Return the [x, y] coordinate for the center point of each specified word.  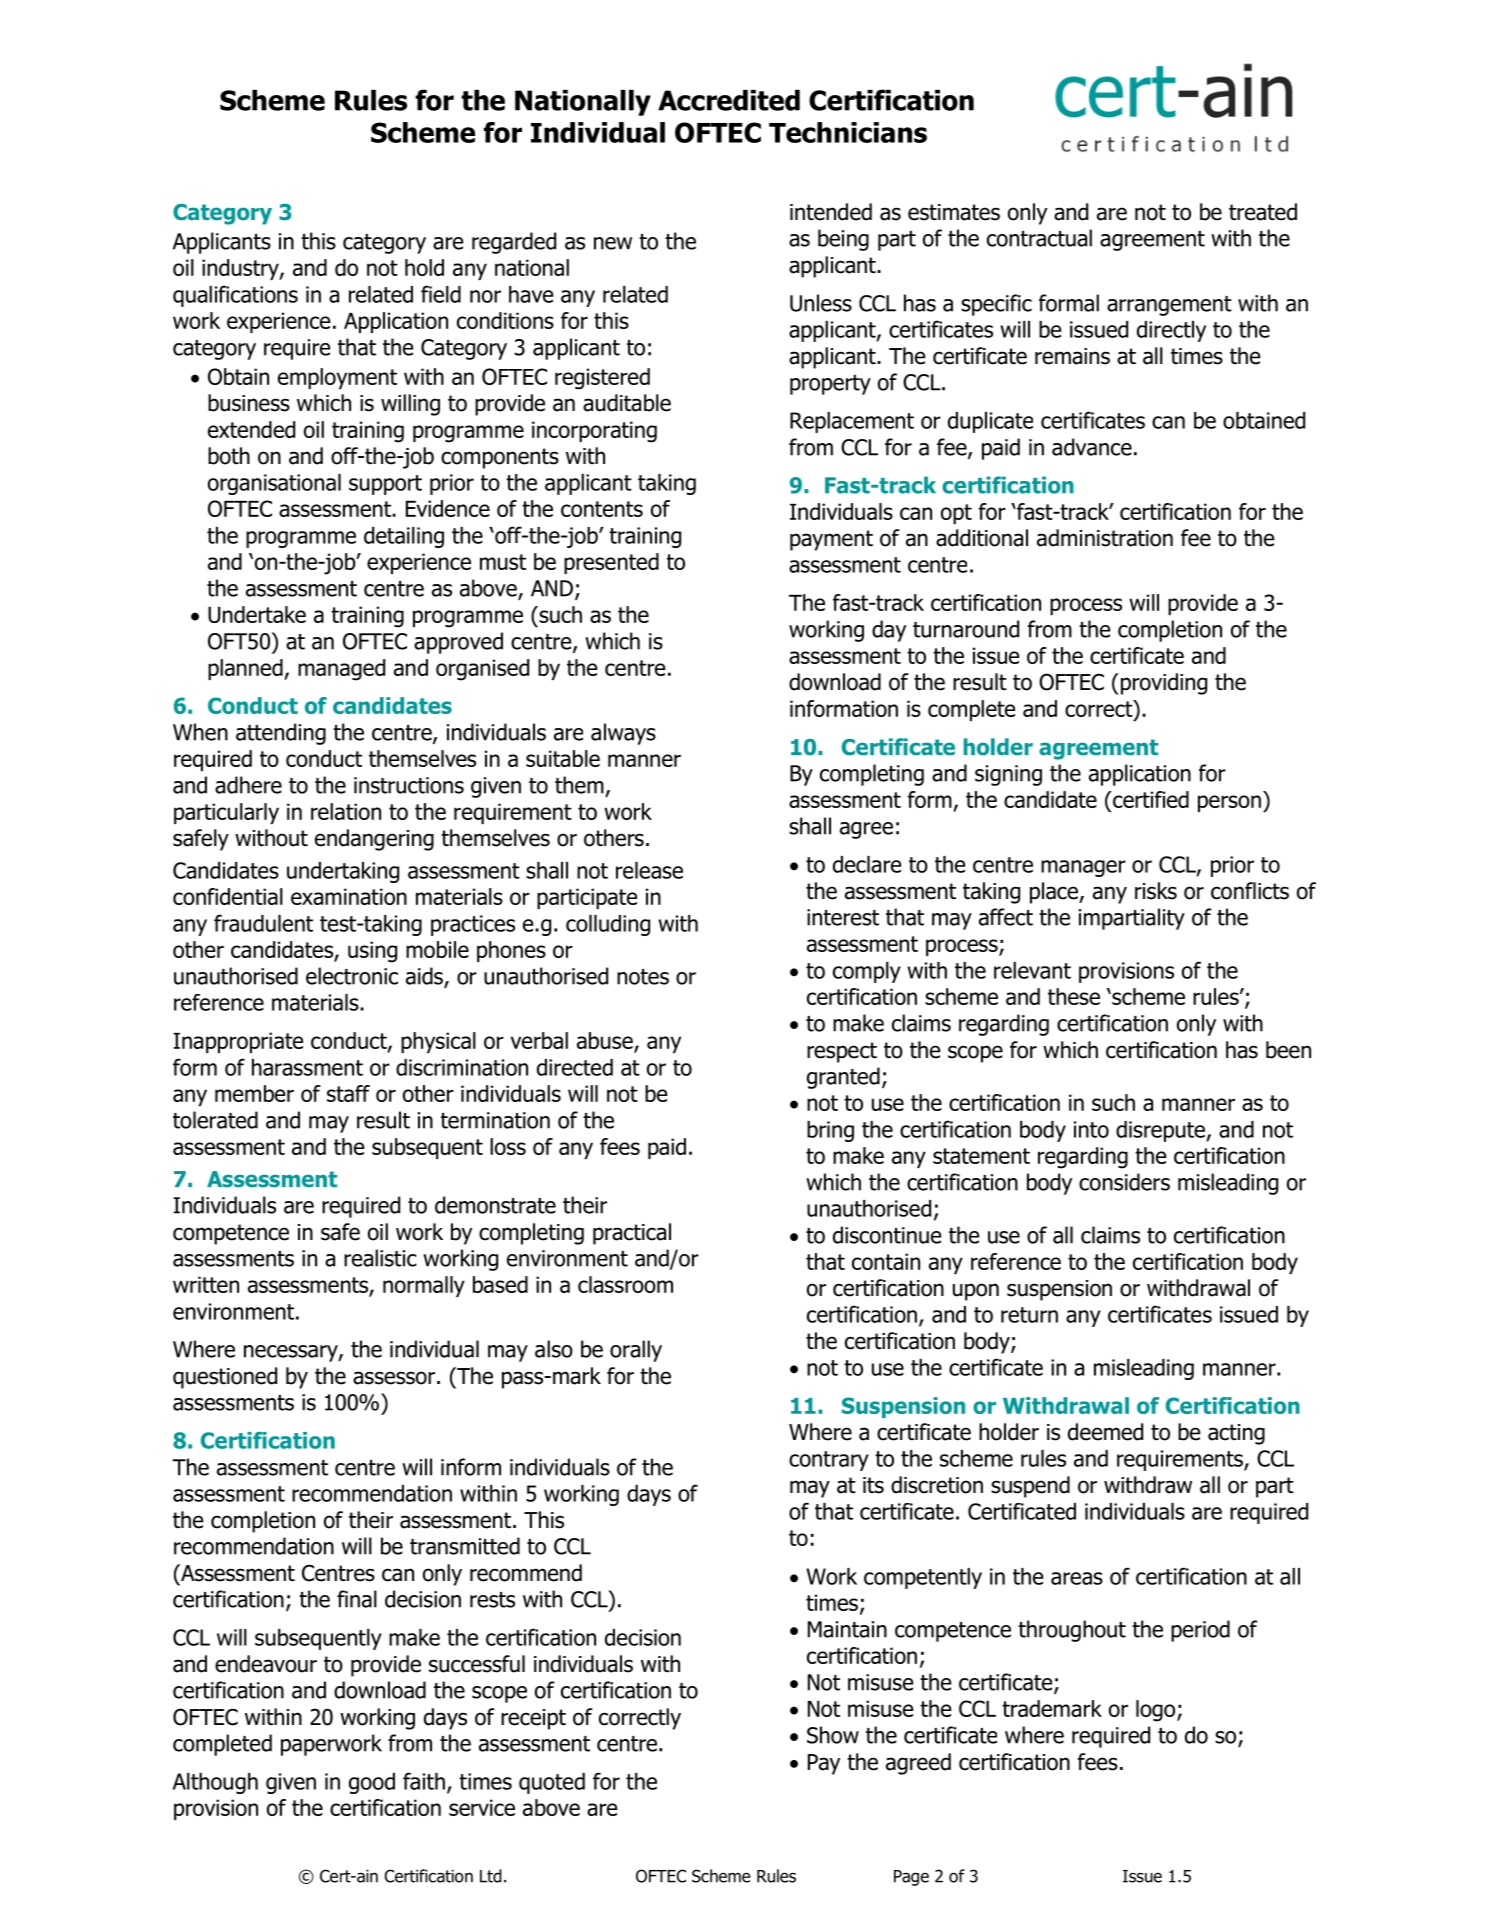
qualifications [235, 296]
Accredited [729, 100]
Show [833, 1735]
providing [1162, 684]
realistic [380, 1258]
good [372, 1783]
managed [341, 670]
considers [1124, 1182]
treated [1263, 212]
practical [632, 1234]
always [623, 734]
